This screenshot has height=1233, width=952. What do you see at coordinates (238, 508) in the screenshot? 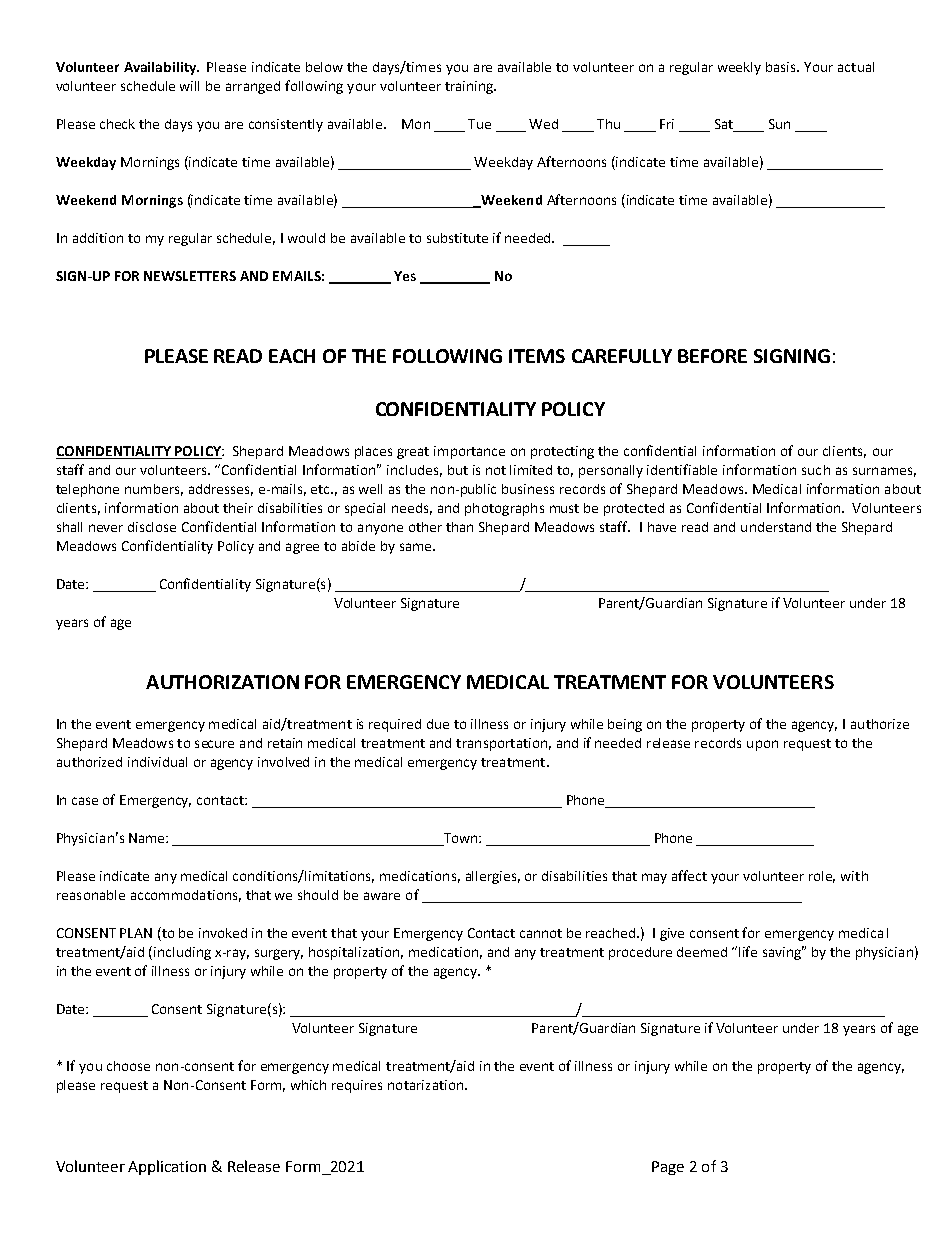
I see `their` at bounding box center [238, 508].
